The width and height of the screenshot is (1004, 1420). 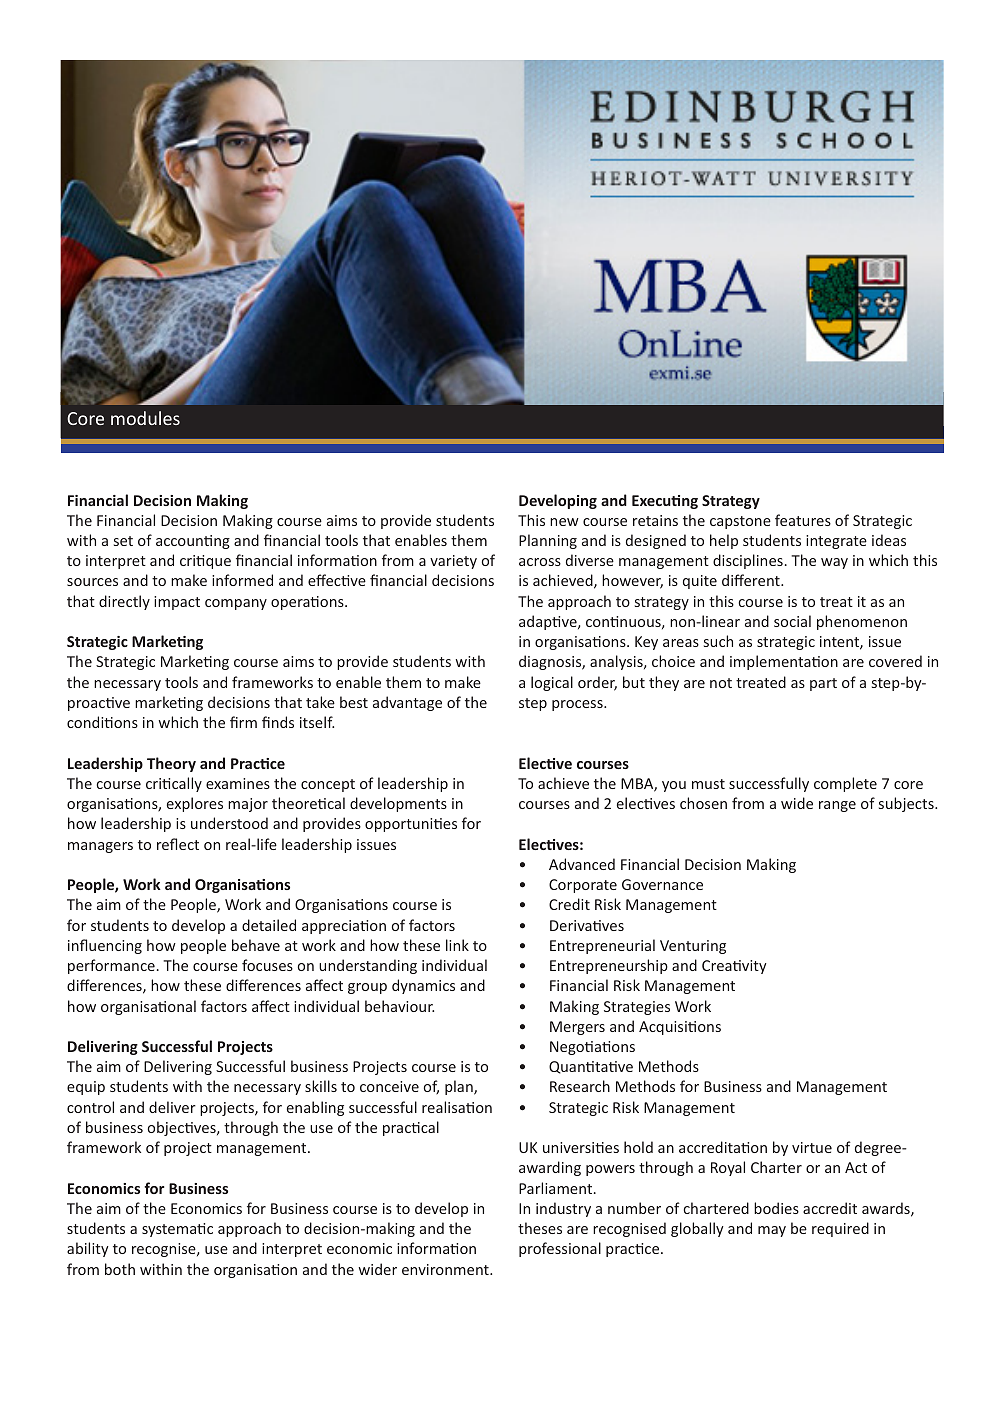 What do you see at coordinates (145, 418) in the screenshot?
I see `modules` at bounding box center [145, 418].
